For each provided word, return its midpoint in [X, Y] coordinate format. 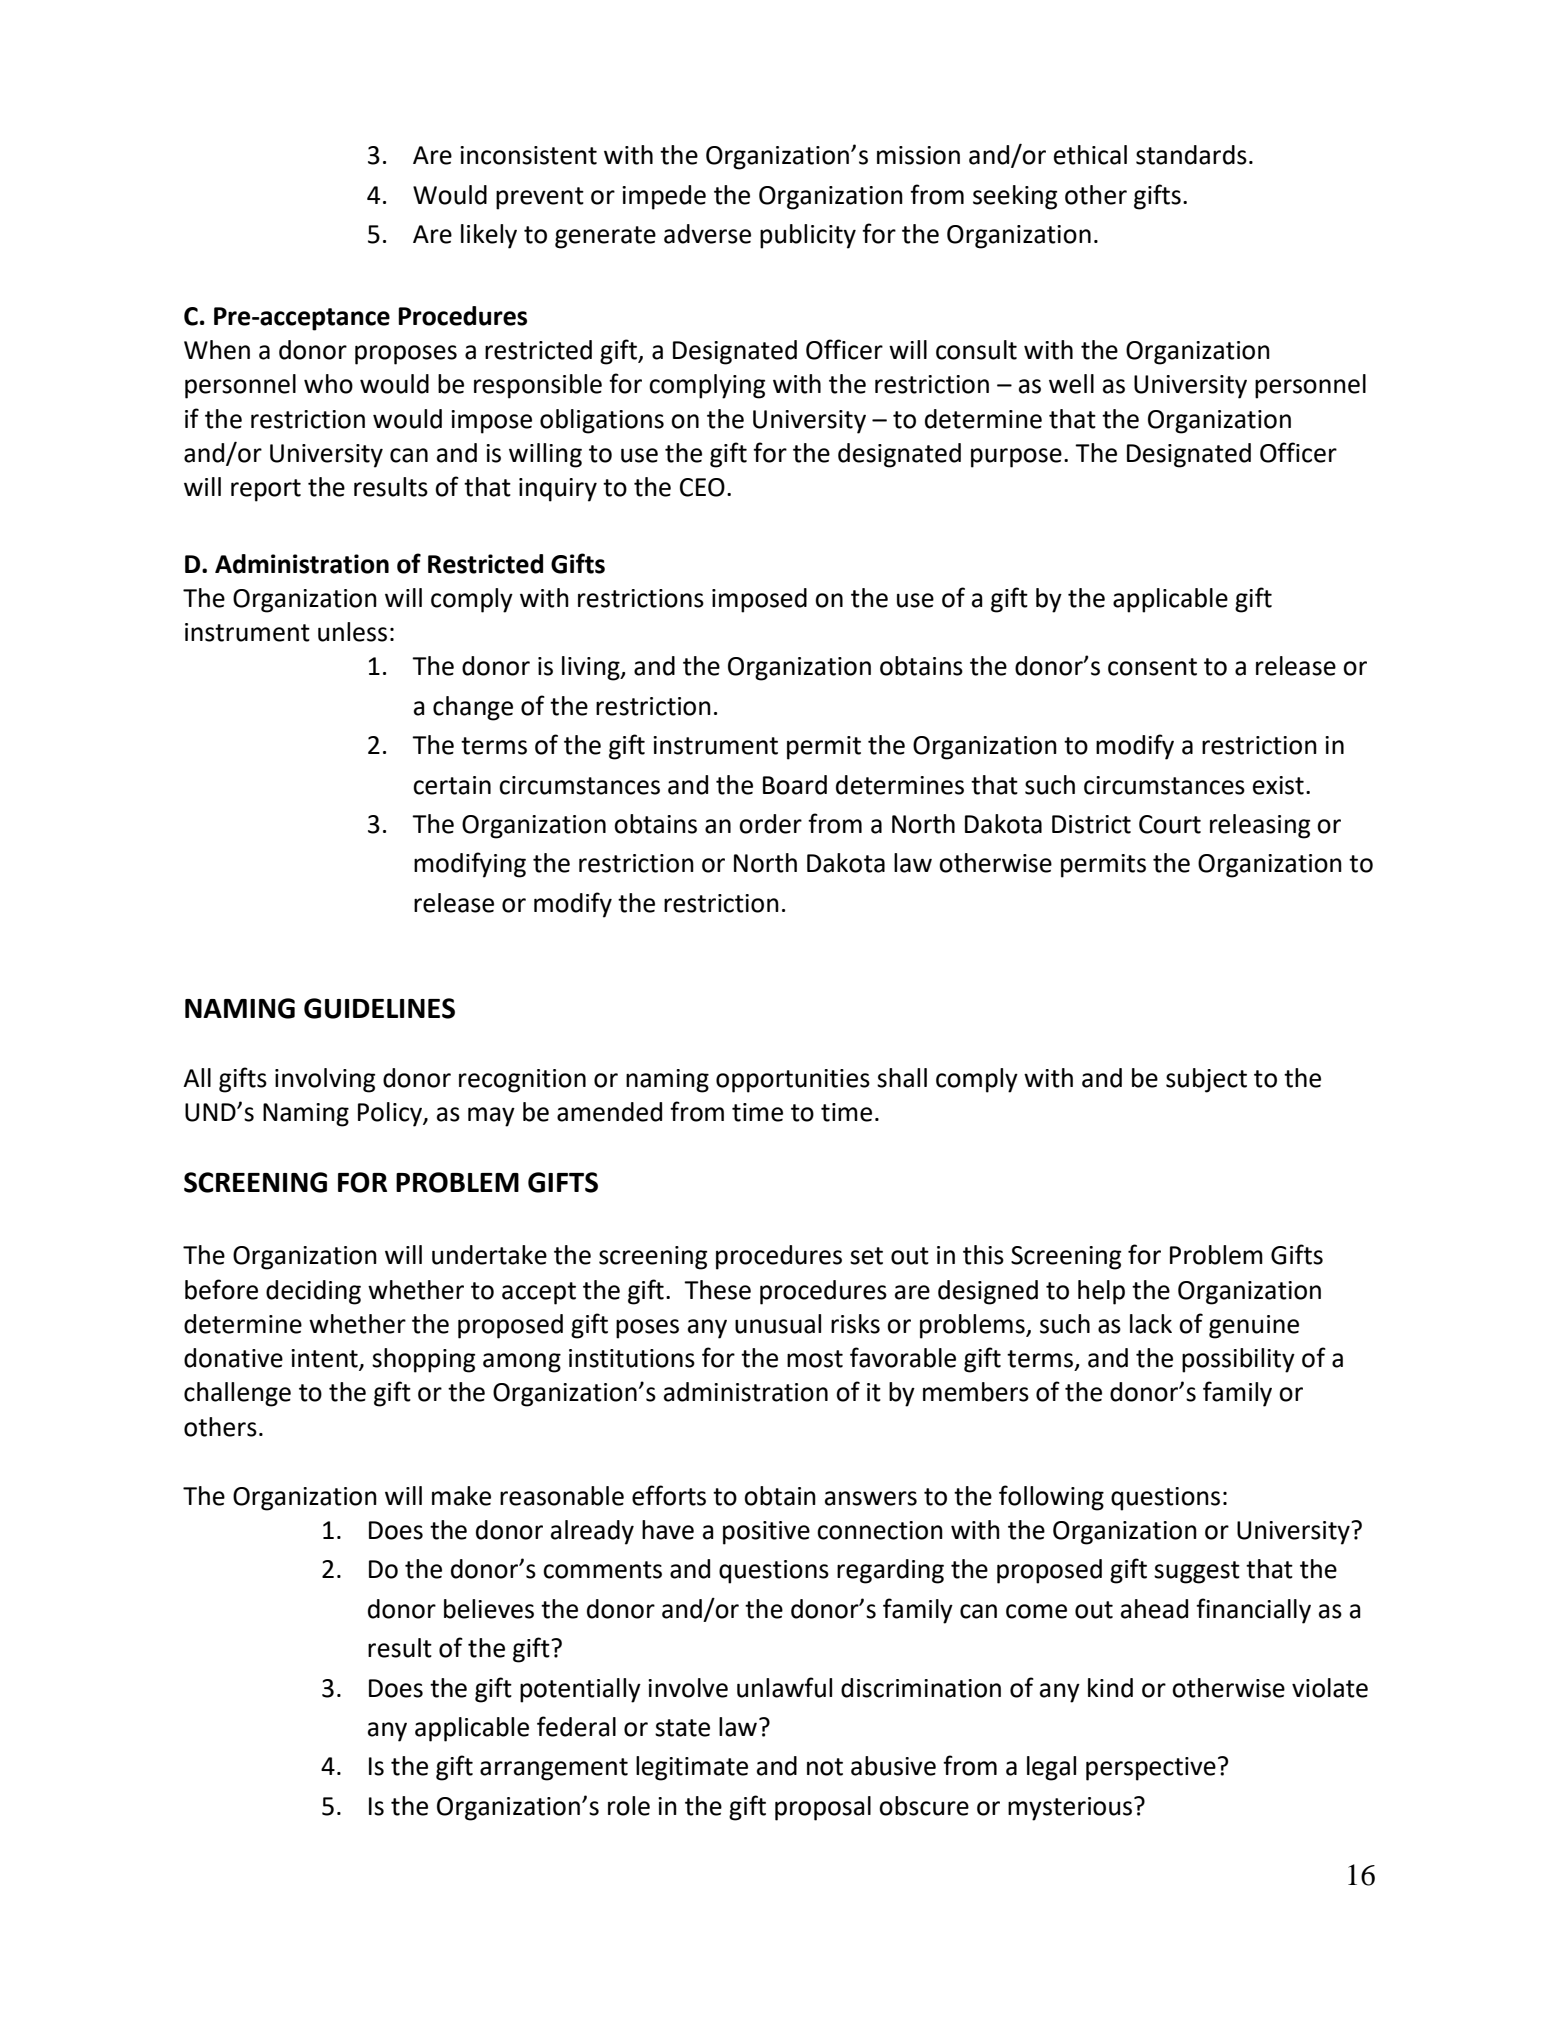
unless [352, 632]
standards [1191, 155]
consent [1152, 667]
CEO [702, 487]
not [825, 1767]
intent [325, 1359]
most [815, 1359]
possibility [1238, 1360]
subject [1206, 1080]
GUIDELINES [379, 1008]
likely [489, 236]
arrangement [554, 1769]
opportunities [793, 1081]
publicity [808, 236]
